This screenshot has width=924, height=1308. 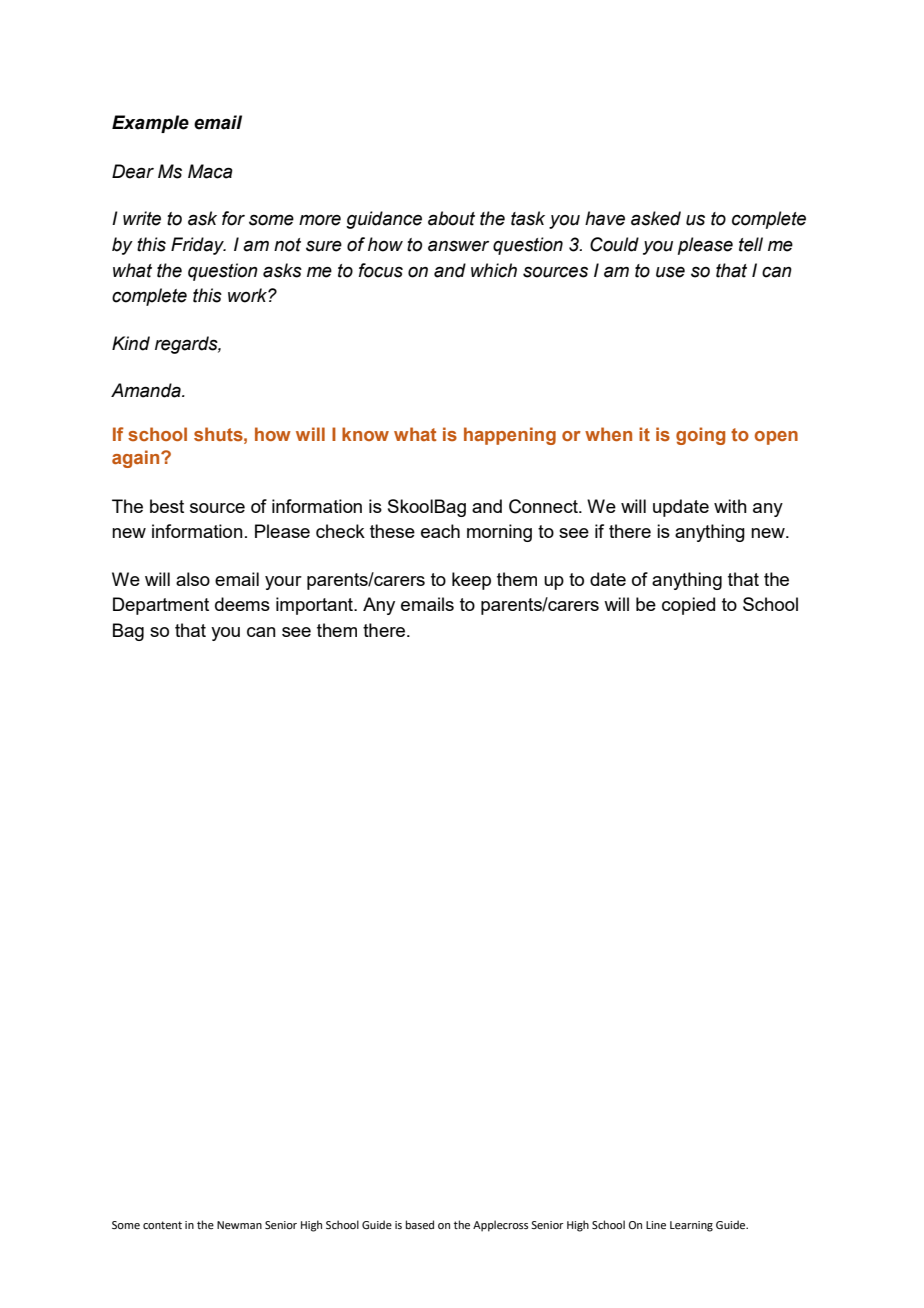 What do you see at coordinates (242, 604) in the screenshot?
I see `deems` at bounding box center [242, 604].
